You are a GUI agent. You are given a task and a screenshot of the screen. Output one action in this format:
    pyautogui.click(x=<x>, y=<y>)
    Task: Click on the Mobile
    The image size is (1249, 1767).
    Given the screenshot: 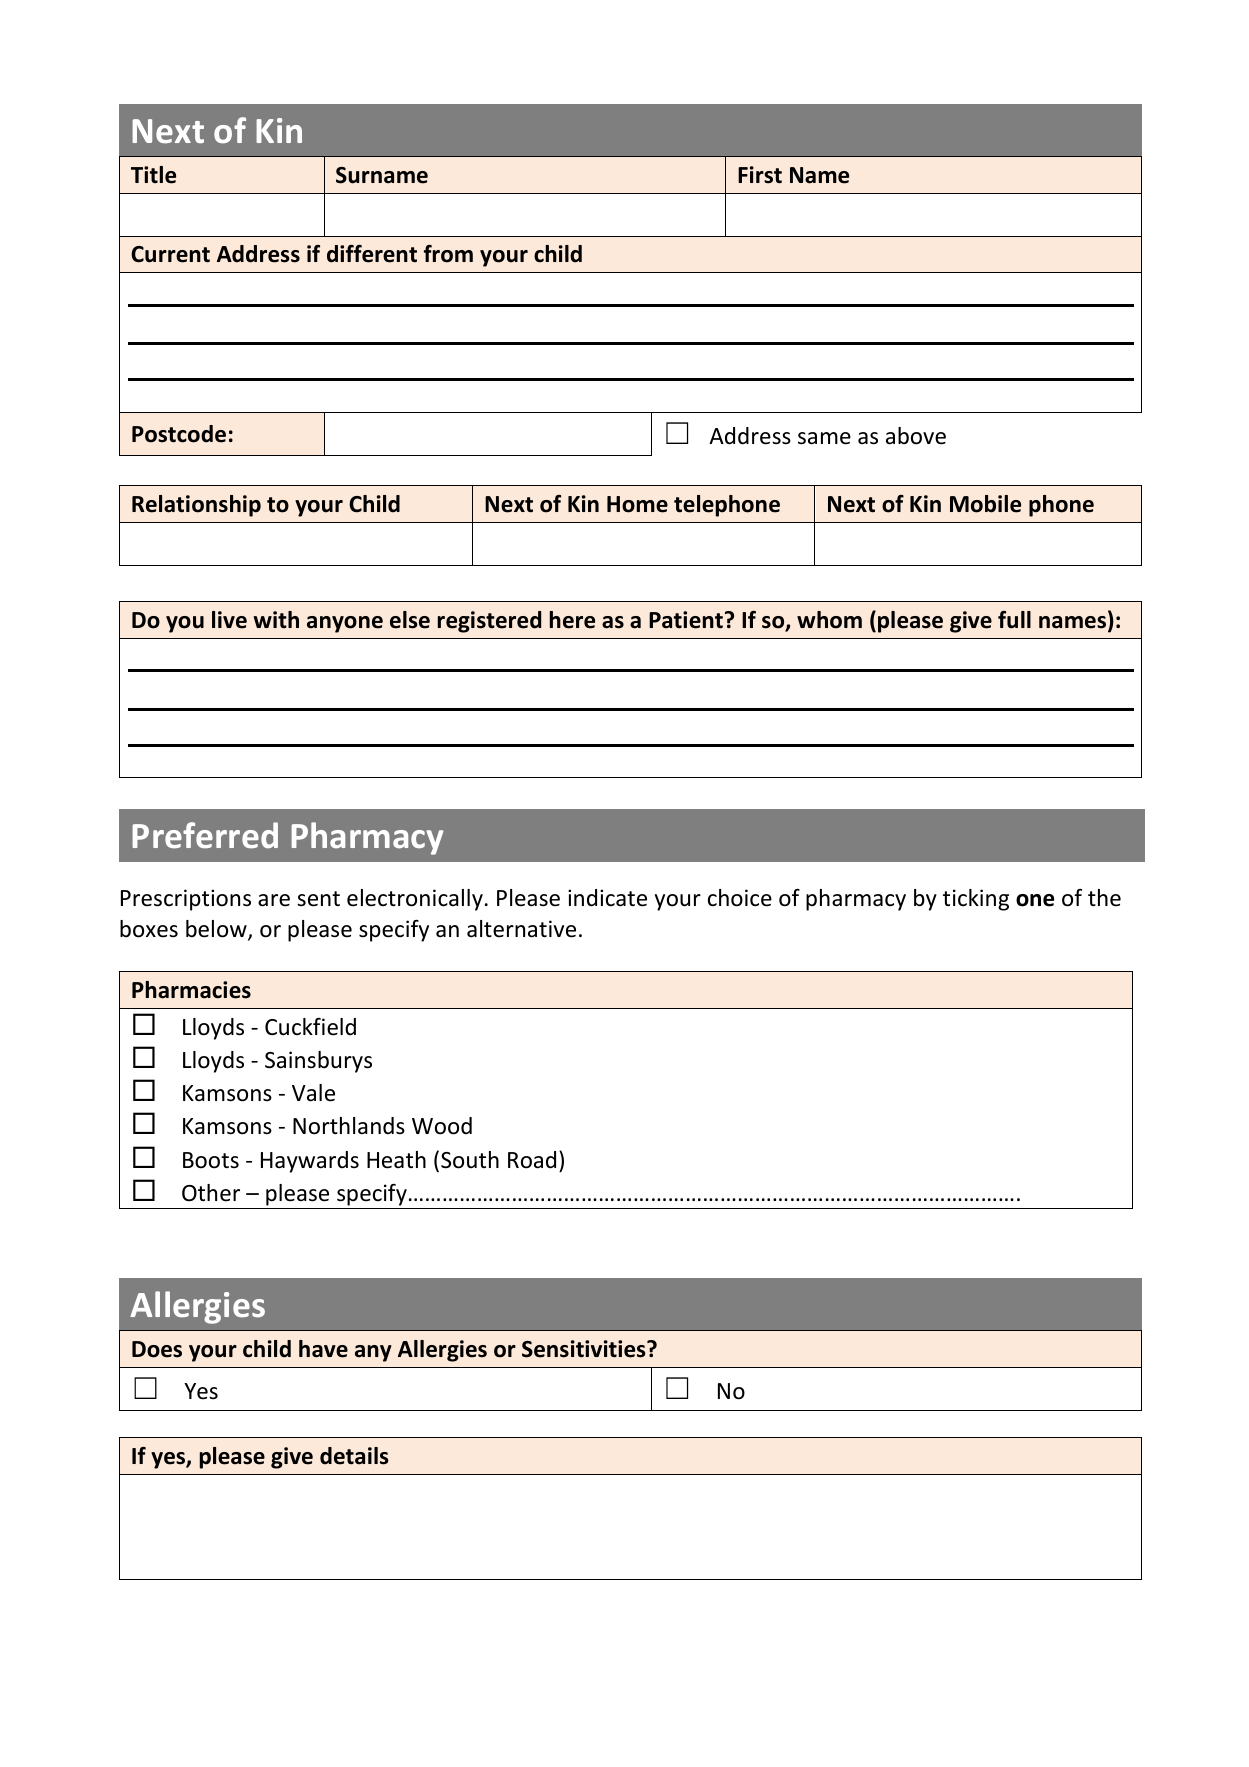 What is the action you would take?
    pyautogui.click(x=985, y=504)
